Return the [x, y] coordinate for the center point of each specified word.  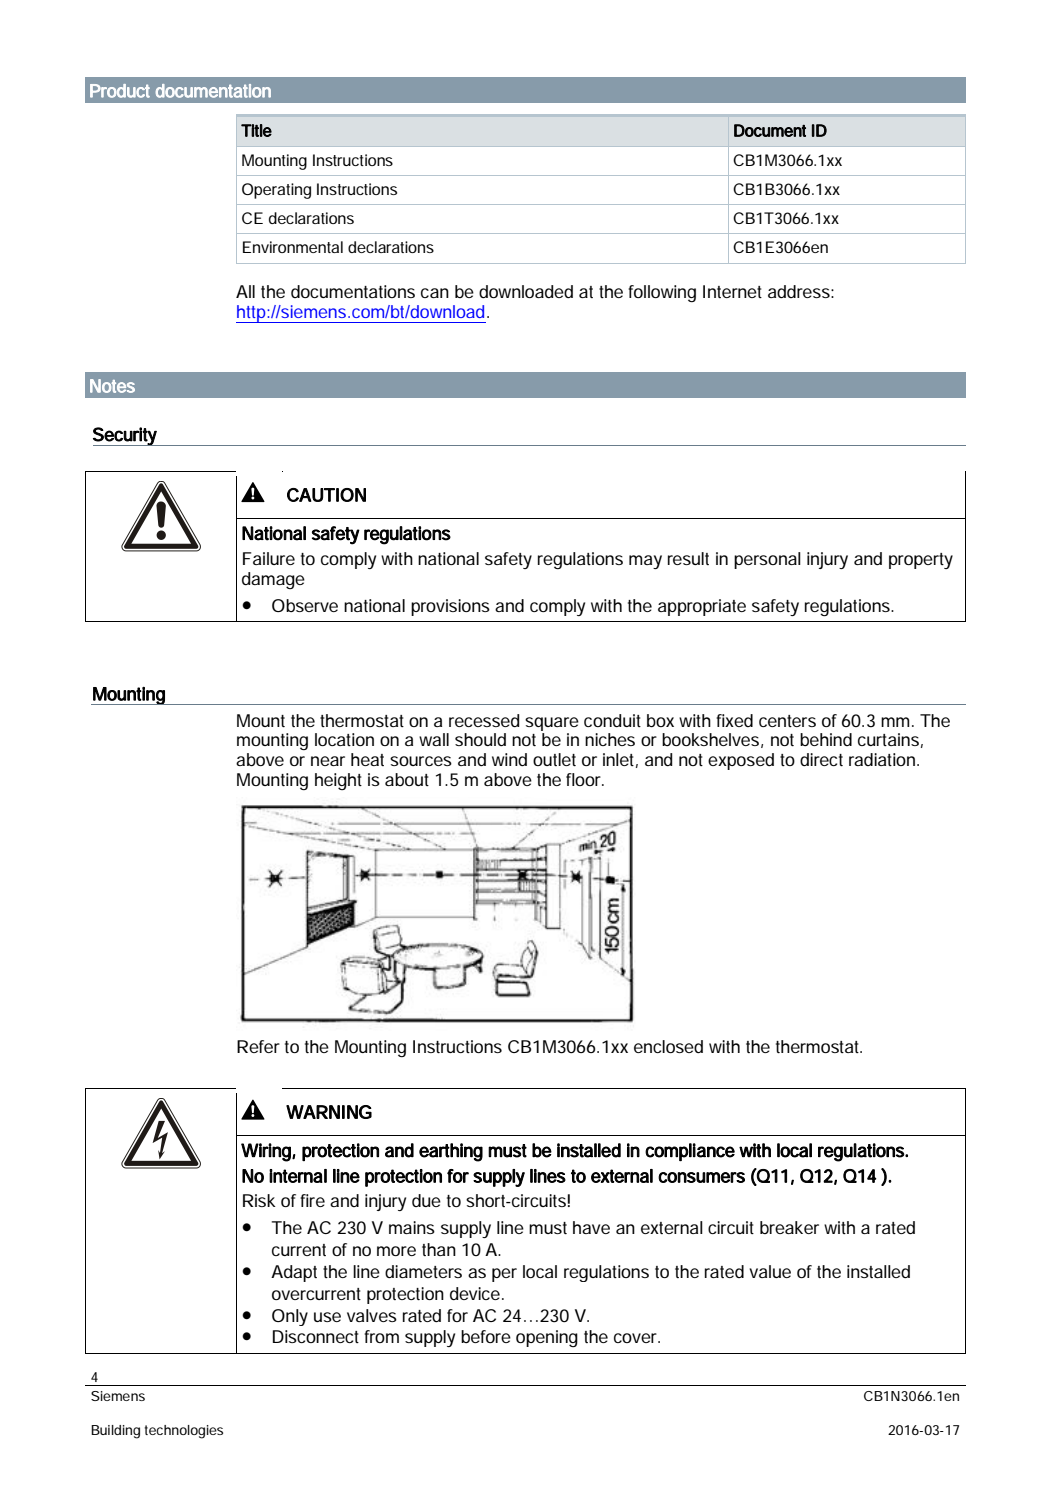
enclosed [668, 1046]
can [435, 293]
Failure [269, 558]
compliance [690, 1152]
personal [767, 560]
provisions [450, 607]
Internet [732, 291]
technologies [184, 1432]
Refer [258, 1046]
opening [547, 1338]
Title [256, 130]
